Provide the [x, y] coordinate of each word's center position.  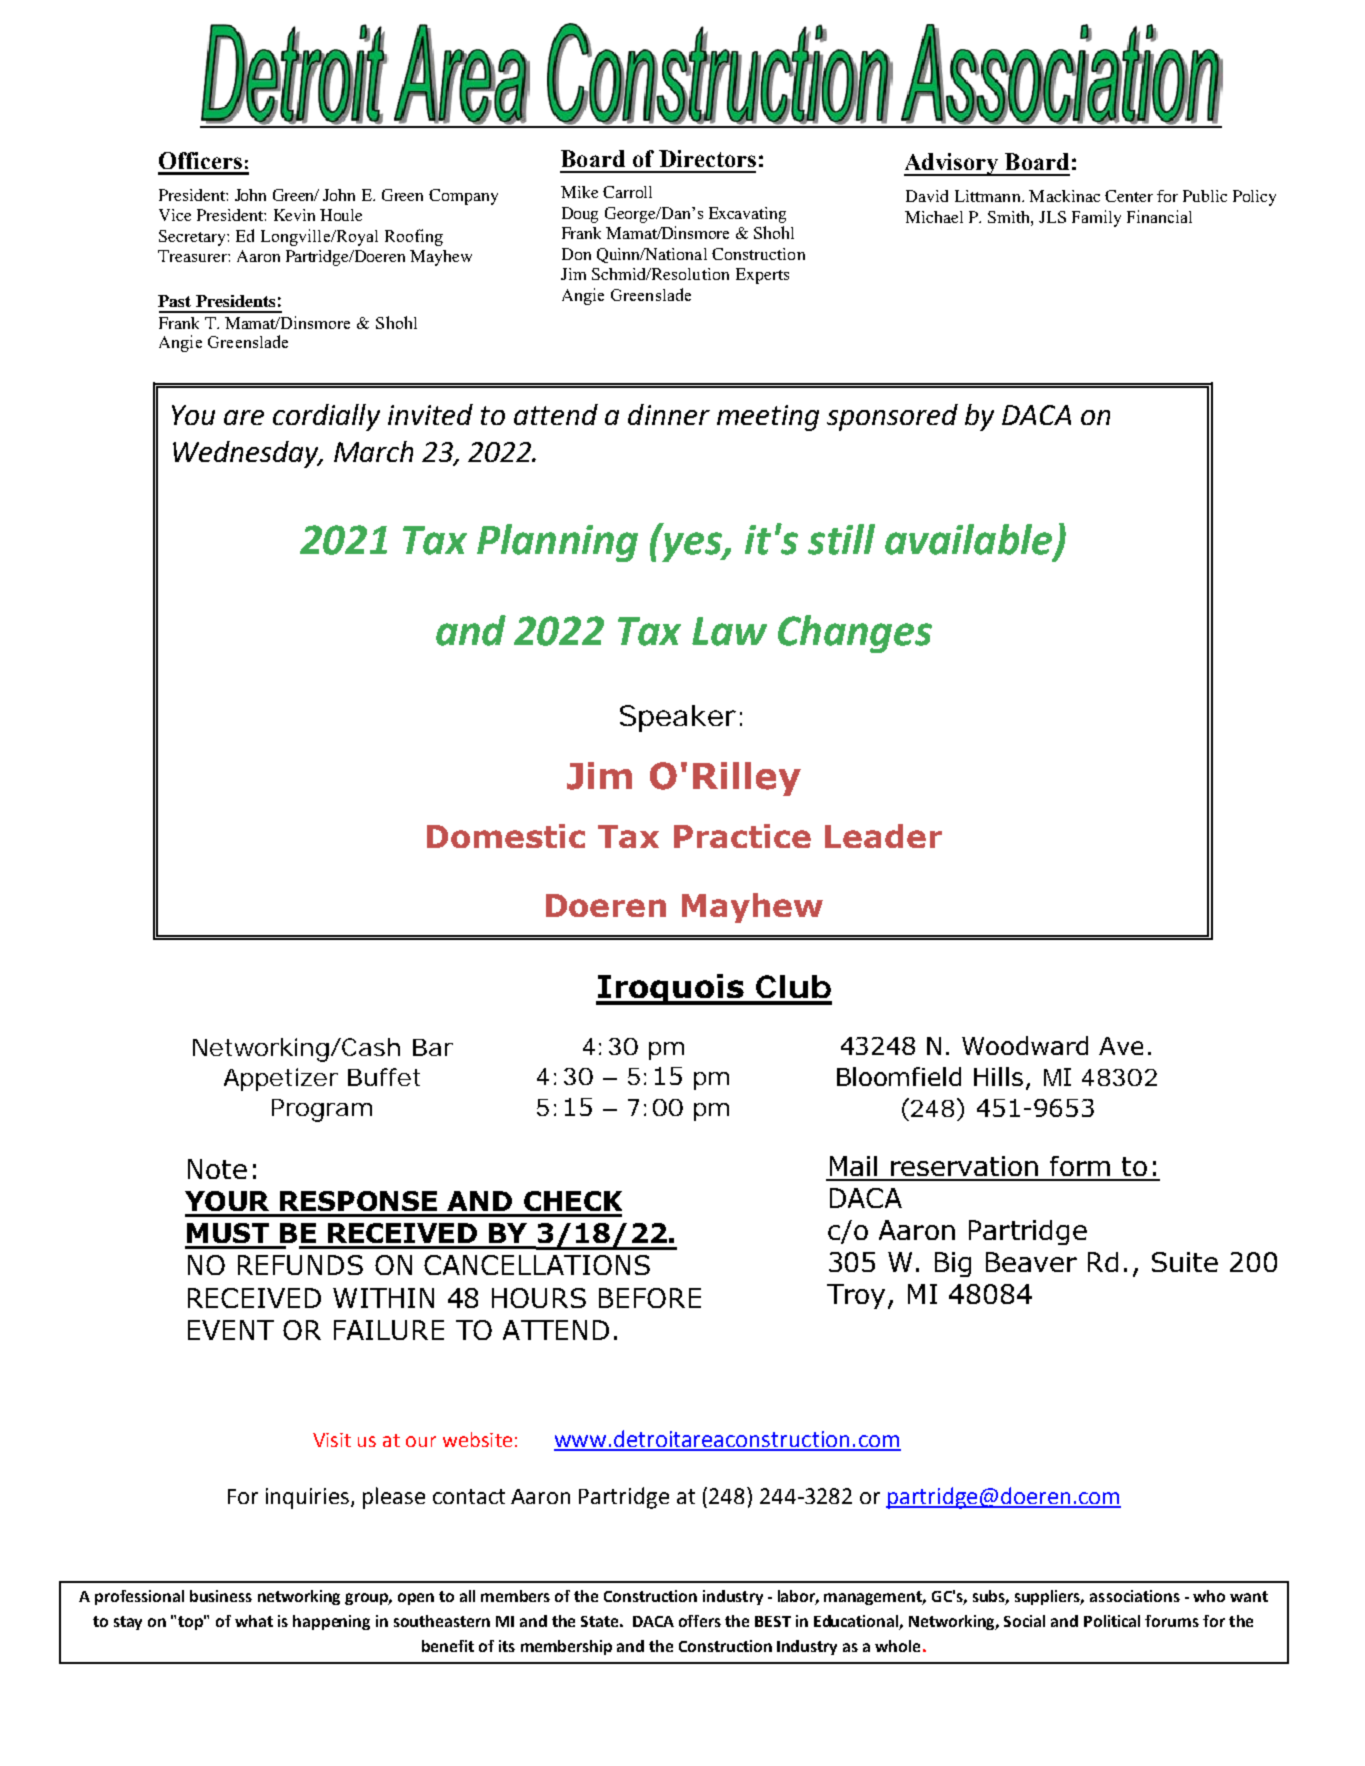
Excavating [747, 215]
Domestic [506, 836]
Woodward [1025, 1045]
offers [700, 1621]
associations [1135, 1596]
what [254, 1621]
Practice [742, 836]
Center [1129, 196]
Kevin [294, 215]
